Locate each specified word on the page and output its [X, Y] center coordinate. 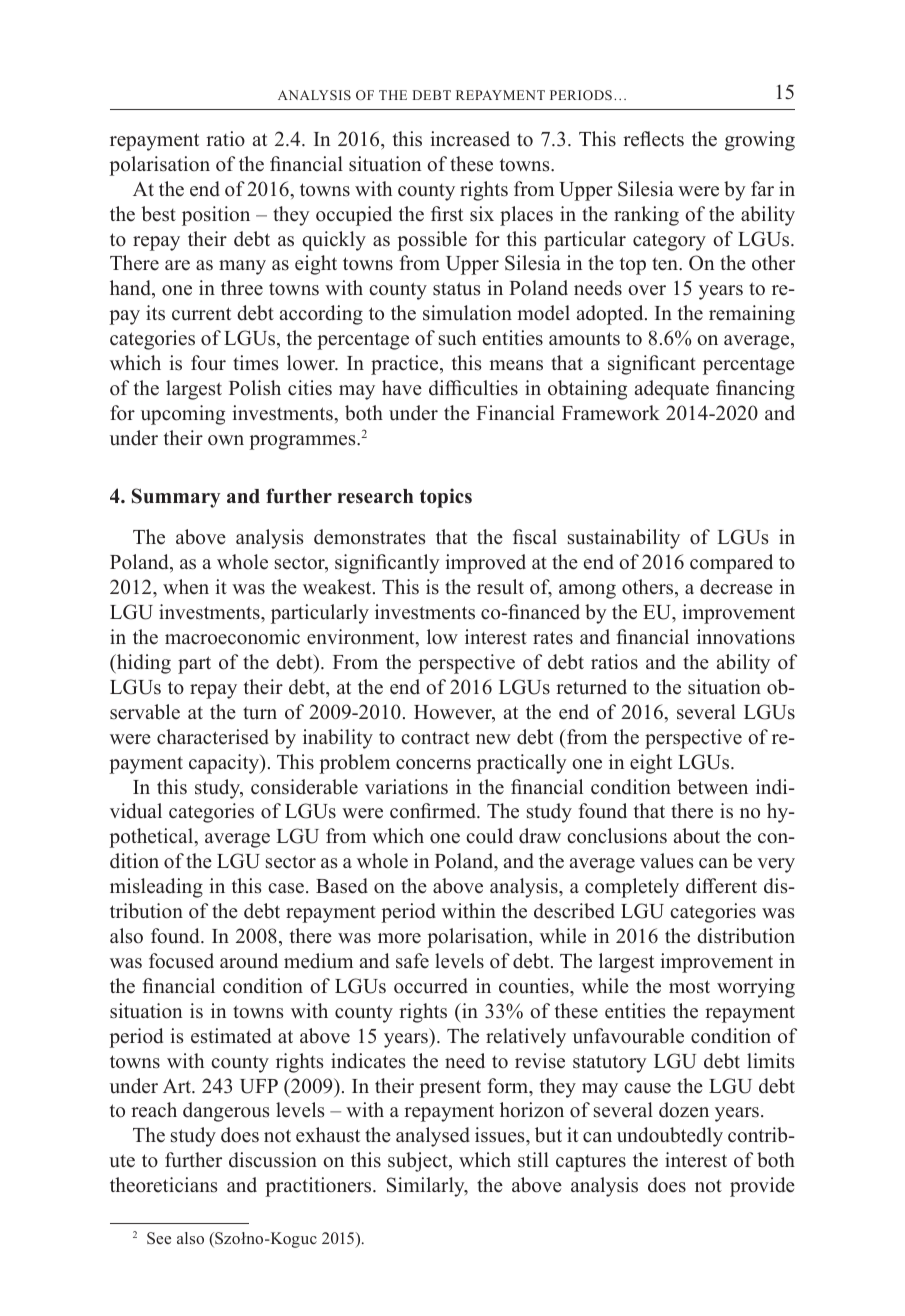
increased [470, 139]
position [216, 216]
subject [419, 1162]
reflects [653, 139]
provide [762, 1187]
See [159, 1238]
